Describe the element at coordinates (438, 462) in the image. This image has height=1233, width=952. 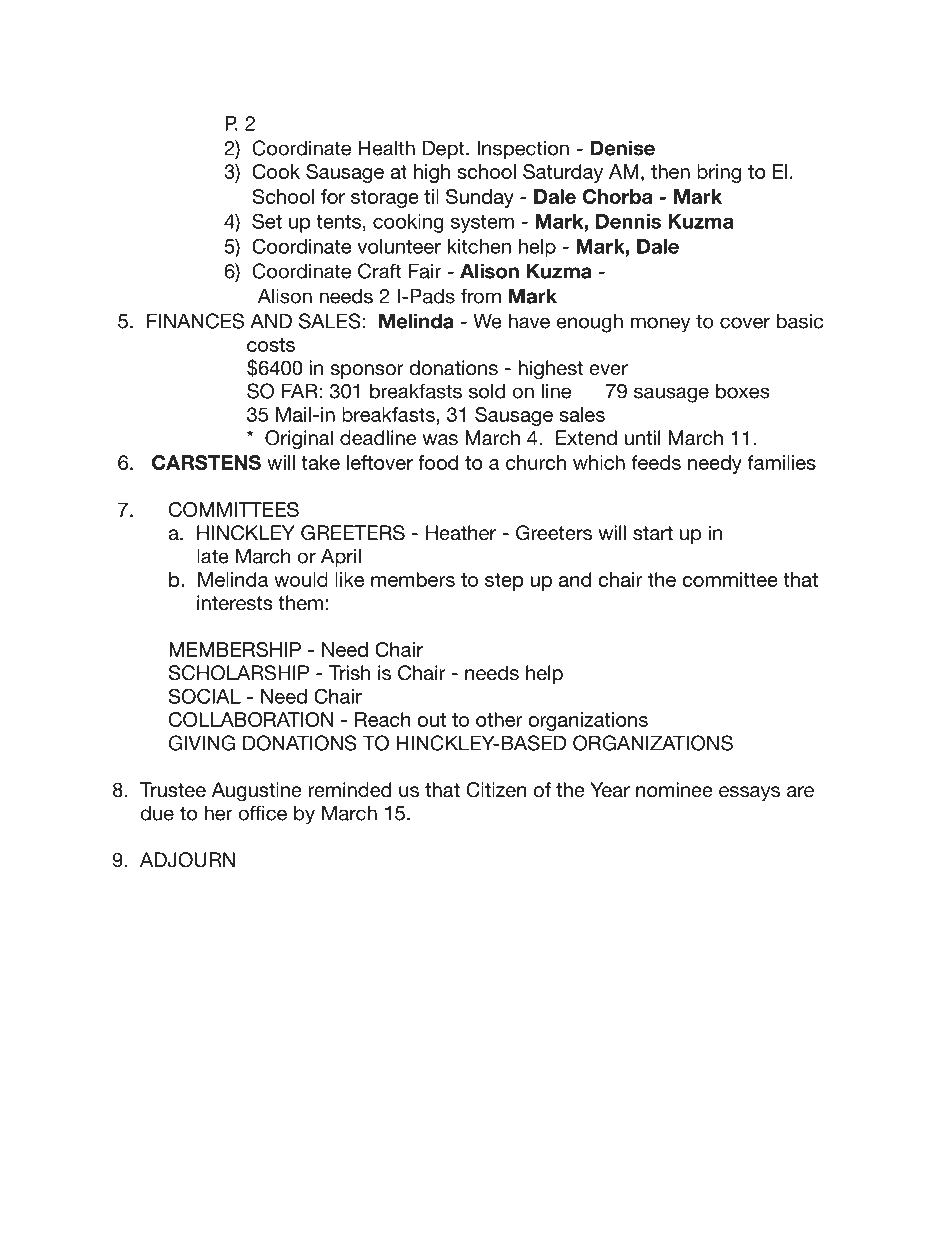
I see `food` at that location.
